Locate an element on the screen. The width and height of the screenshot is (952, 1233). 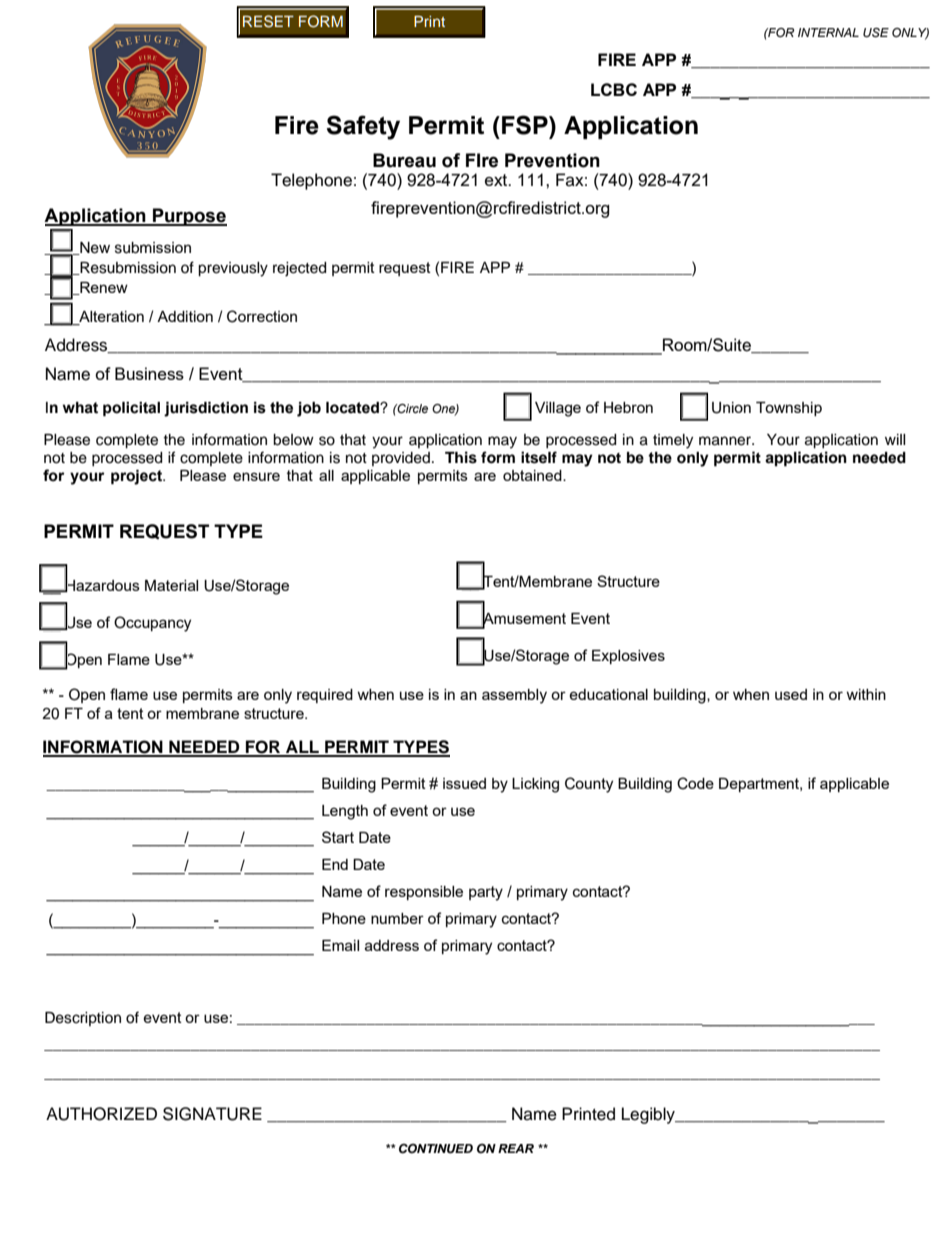
This is located at coordinates (461, 457).
